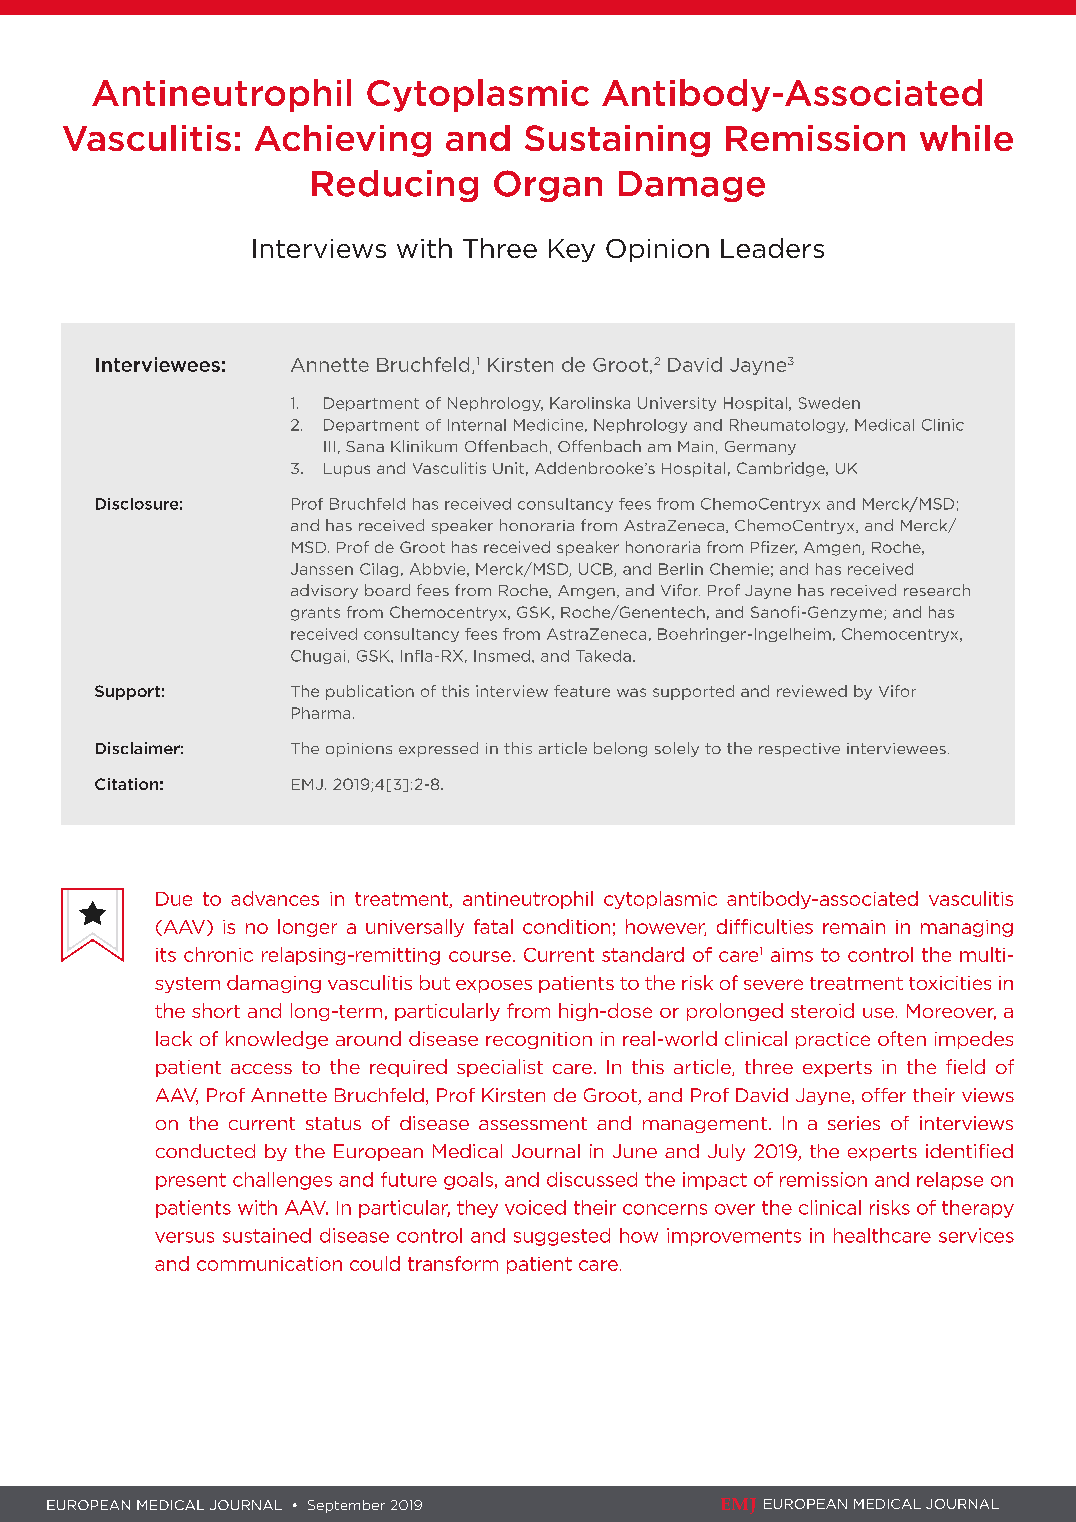 This screenshot has height=1522, width=1076. Describe the element at coordinates (967, 928) in the screenshot. I see `managing` at that location.
